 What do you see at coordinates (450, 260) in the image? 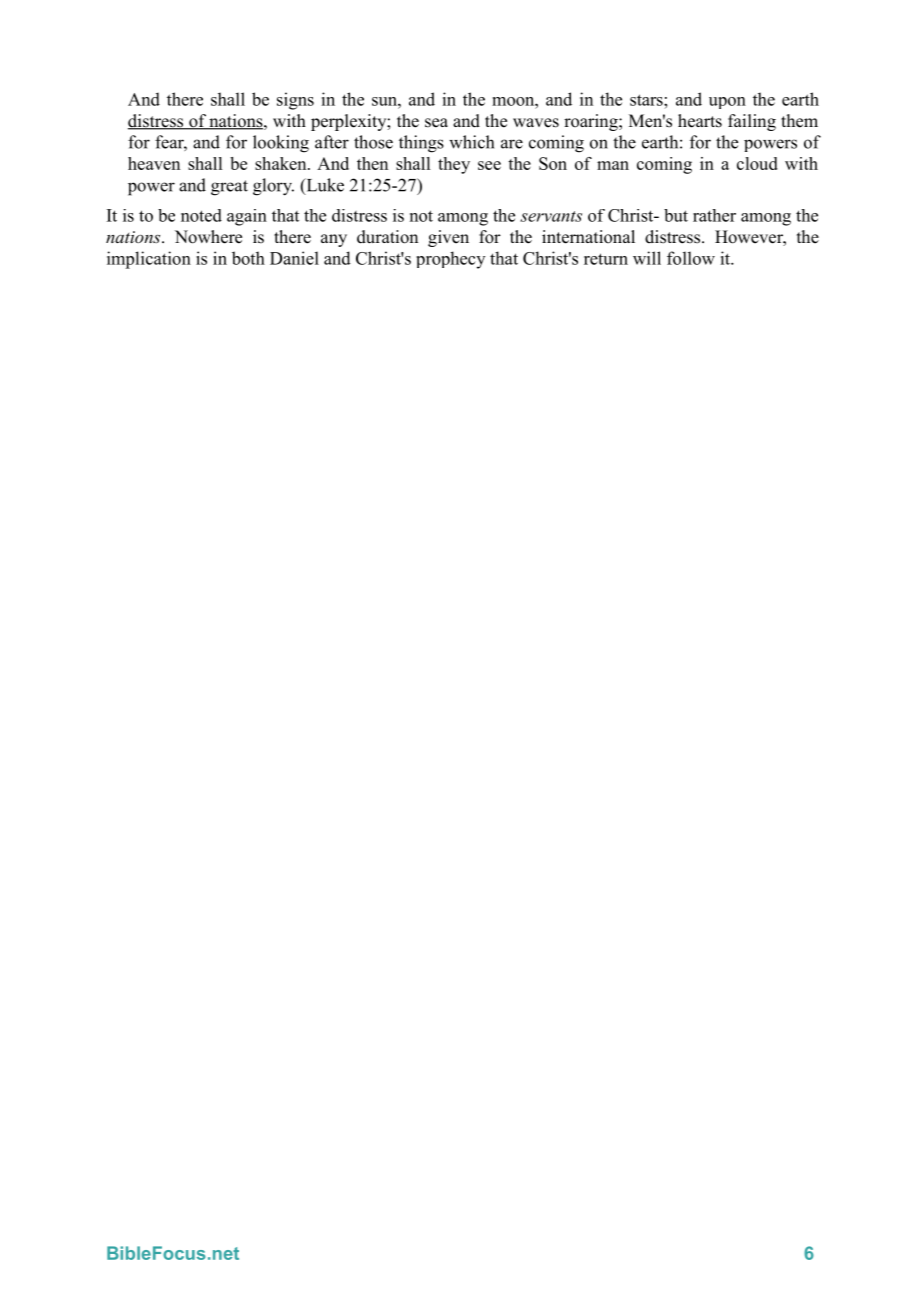
I see `prophecy` at bounding box center [450, 260].
